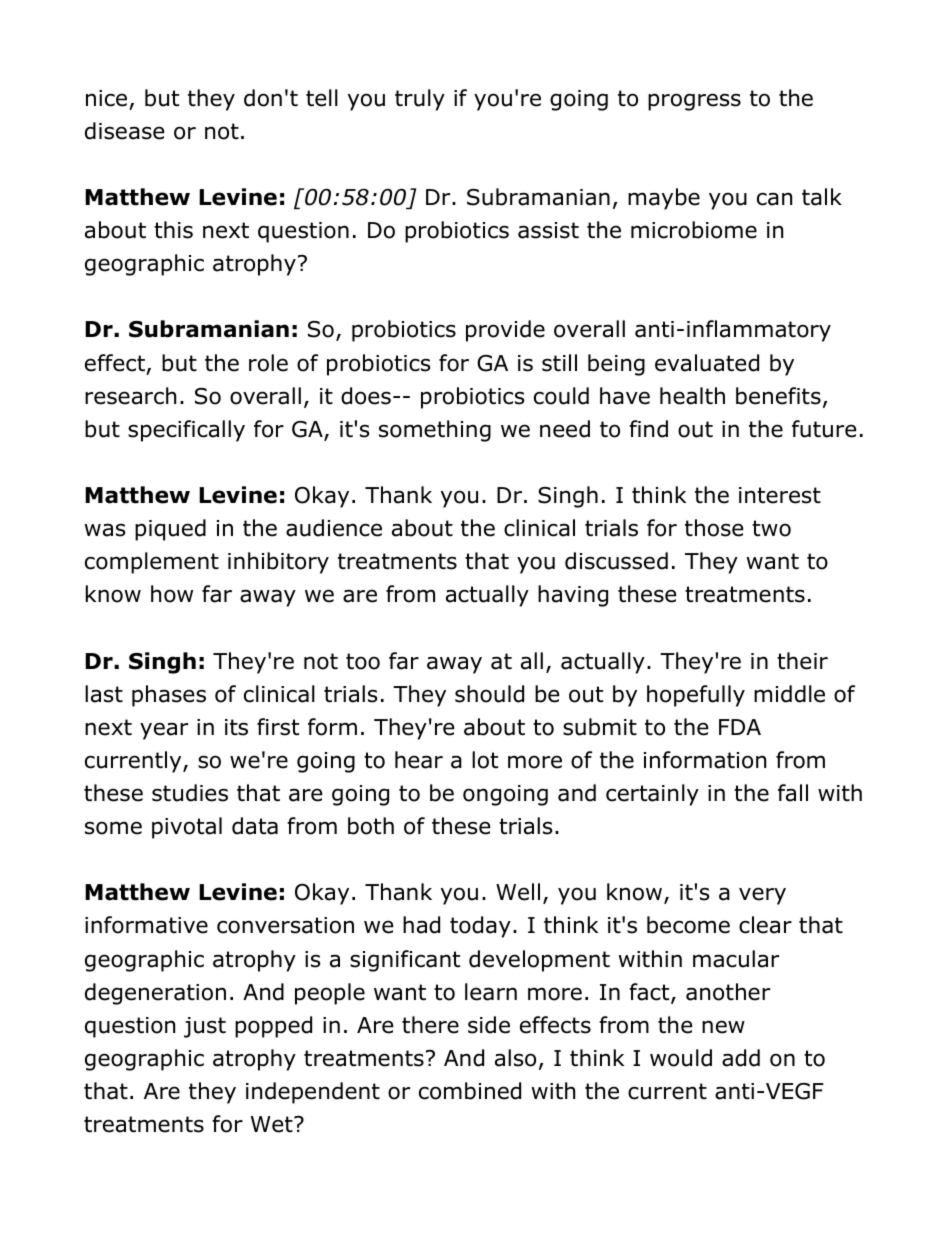 The height and width of the page is (1233, 952). I want to click on disease, so click(124, 131).
